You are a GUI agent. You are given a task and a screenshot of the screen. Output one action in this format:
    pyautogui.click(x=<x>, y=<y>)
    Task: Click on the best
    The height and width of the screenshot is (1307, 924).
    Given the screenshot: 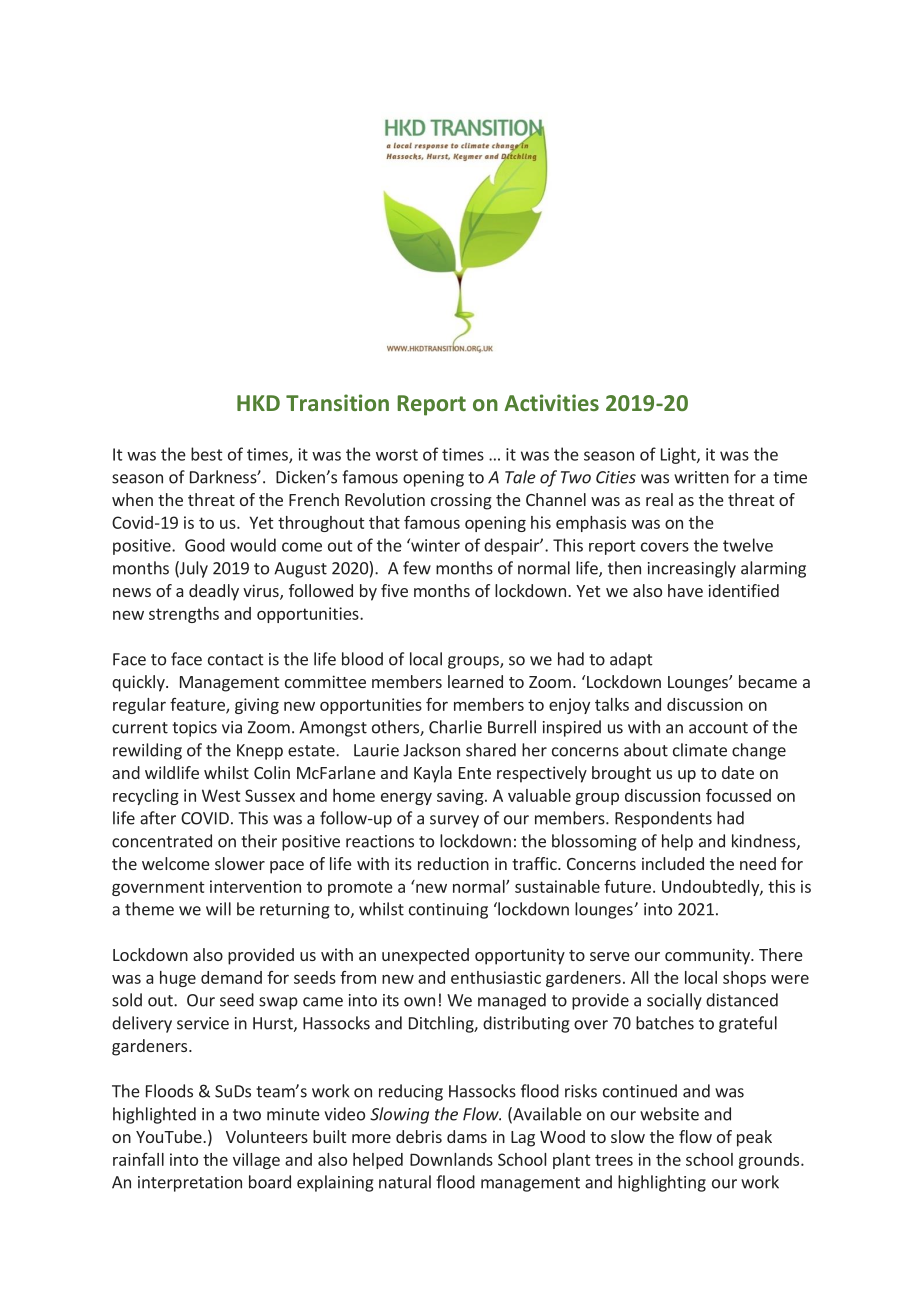 What is the action you would take?
    pyautogui.click(x=206, y=454)
